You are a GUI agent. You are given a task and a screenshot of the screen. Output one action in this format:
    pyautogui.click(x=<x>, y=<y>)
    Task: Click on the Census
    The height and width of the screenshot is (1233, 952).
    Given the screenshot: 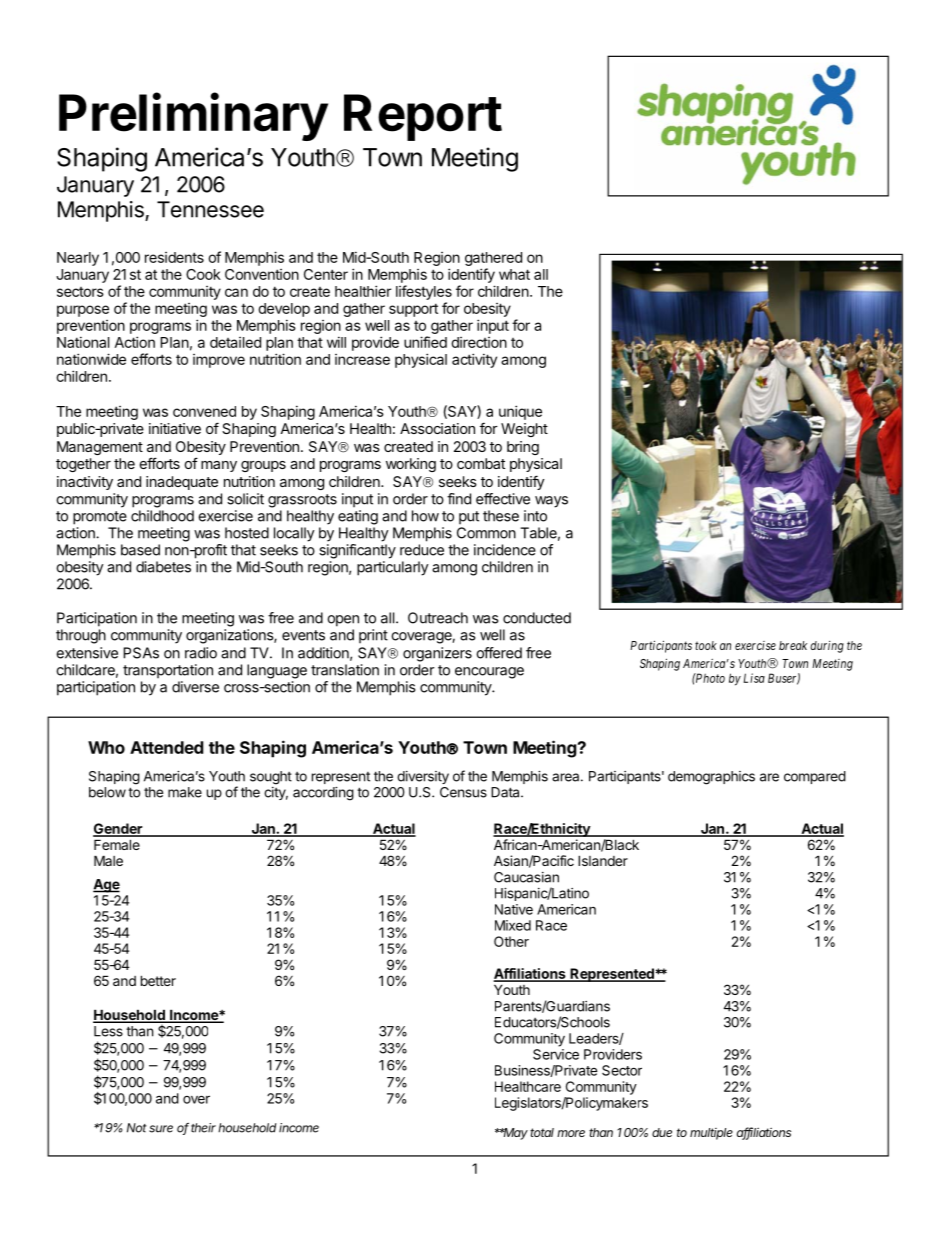 What is the action you would take?
    pyautogui.click(x=463, y=792)
